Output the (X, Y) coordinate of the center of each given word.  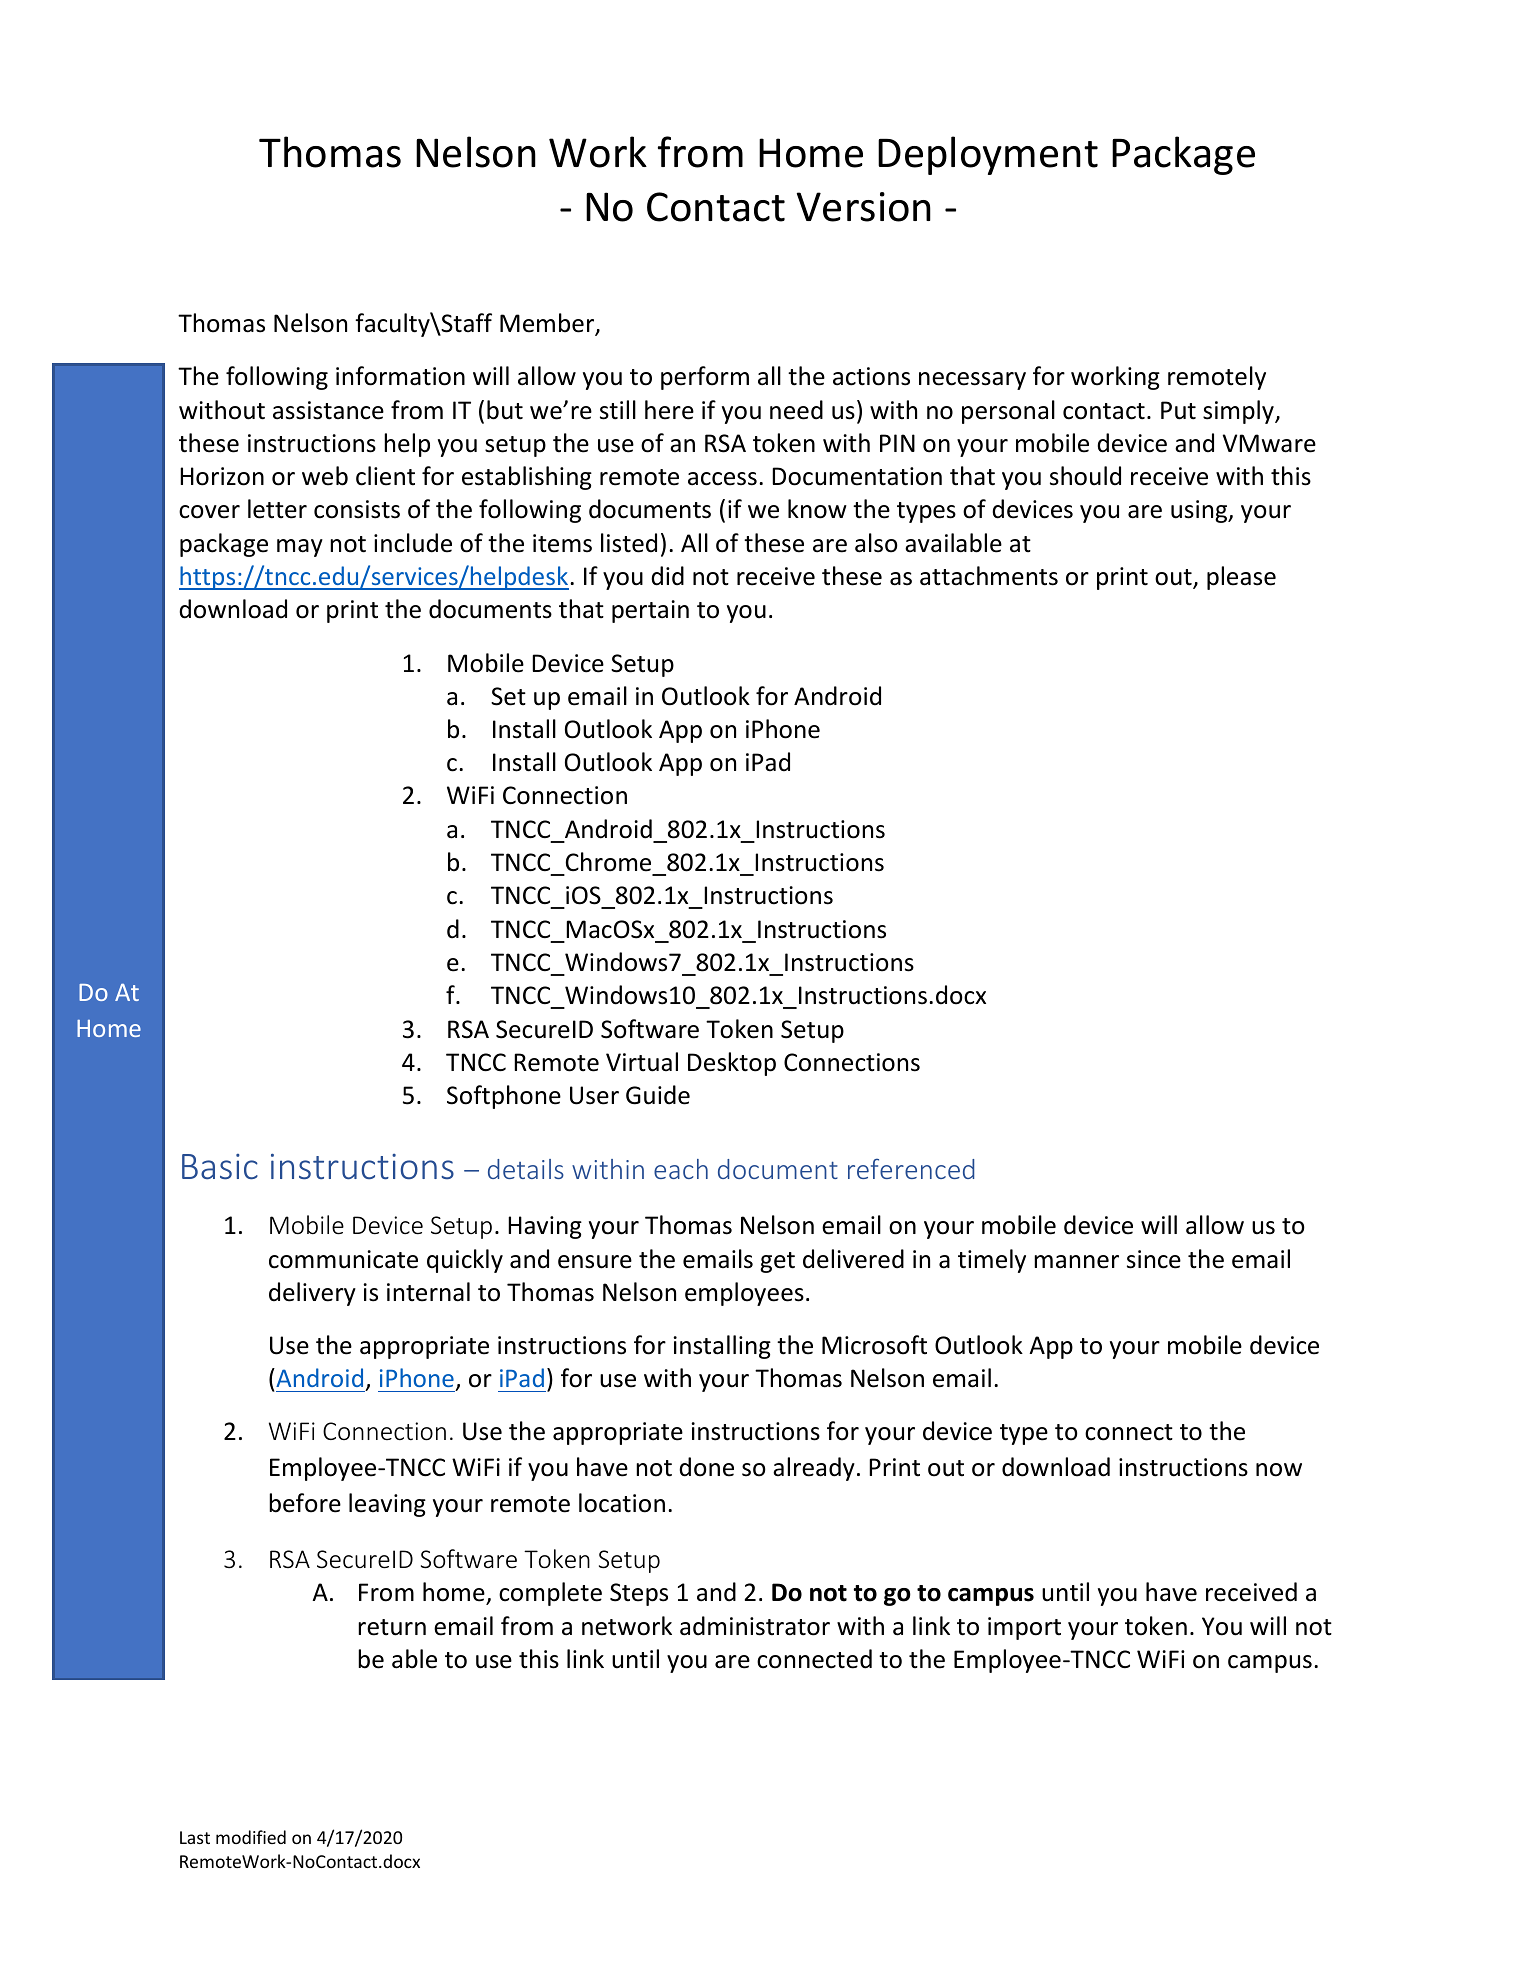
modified (251, 1837)
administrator (755, 1626)
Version (864, 207)
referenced (911, 1168)
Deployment (988, 155)
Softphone (504, 1097)
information (400, 376)
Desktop (732, 1064)
